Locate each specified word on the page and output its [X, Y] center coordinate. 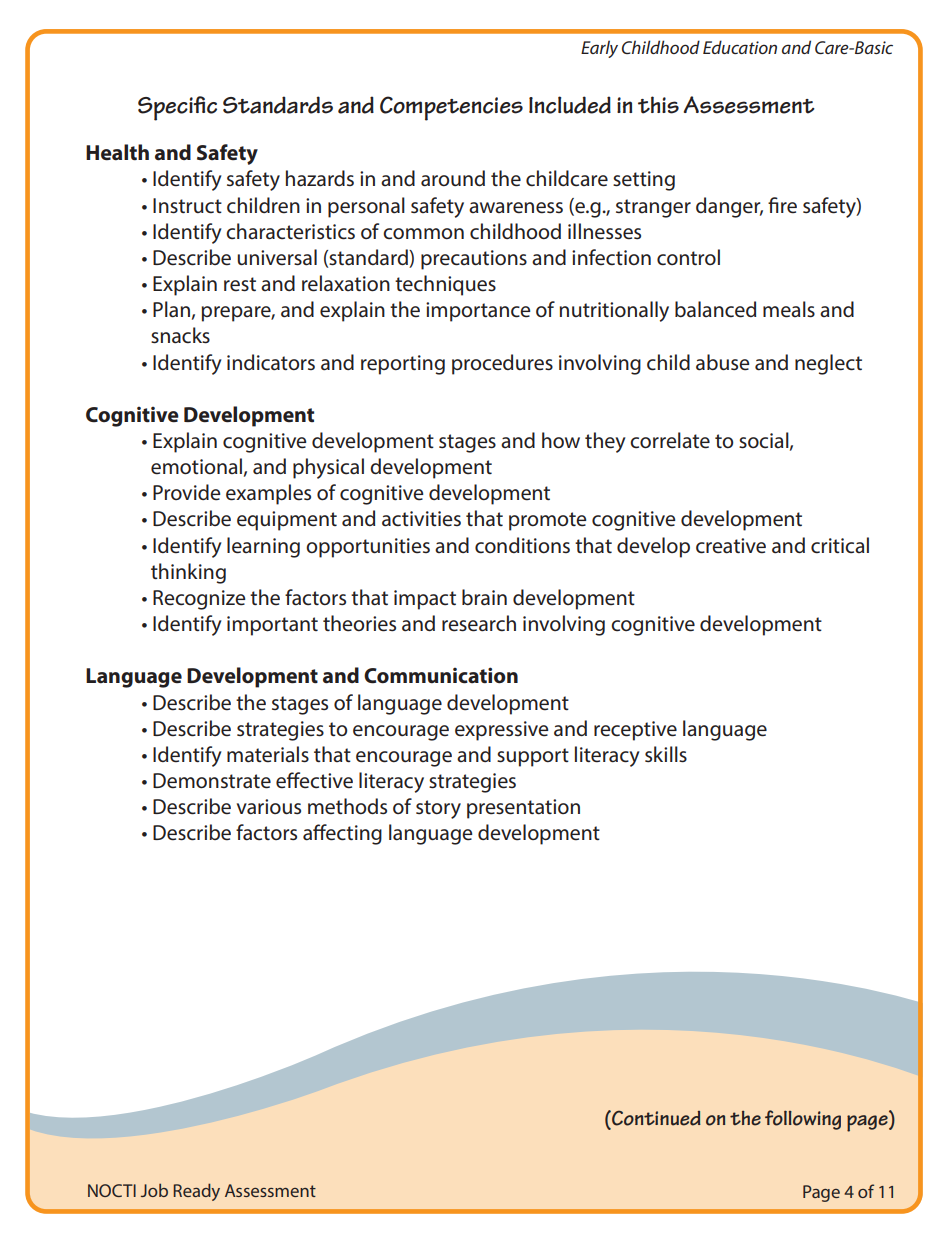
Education [740, 47]
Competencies [451, 108]
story [438, 809]
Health [117, 152]
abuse [722, 362]
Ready [196, 1192]
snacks [180, 335]
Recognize [199, 600]
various [269, 807]
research [479, 623]
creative [731, 546]
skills [666, 754]
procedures [502, 364]
